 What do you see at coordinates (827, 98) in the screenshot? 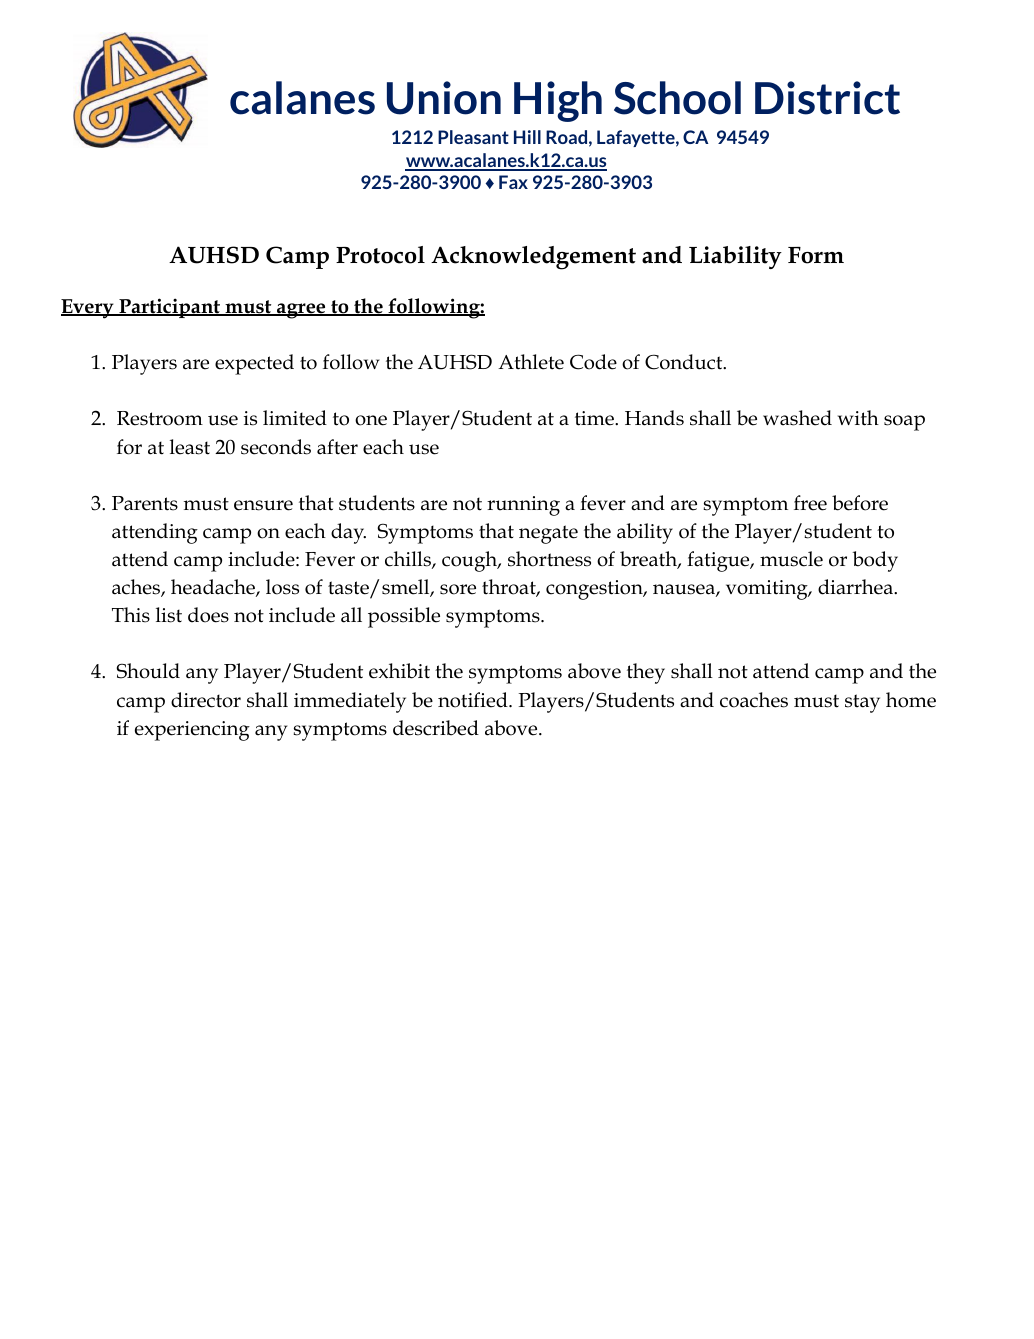
I see `District` at bounding box center [827, 98].
